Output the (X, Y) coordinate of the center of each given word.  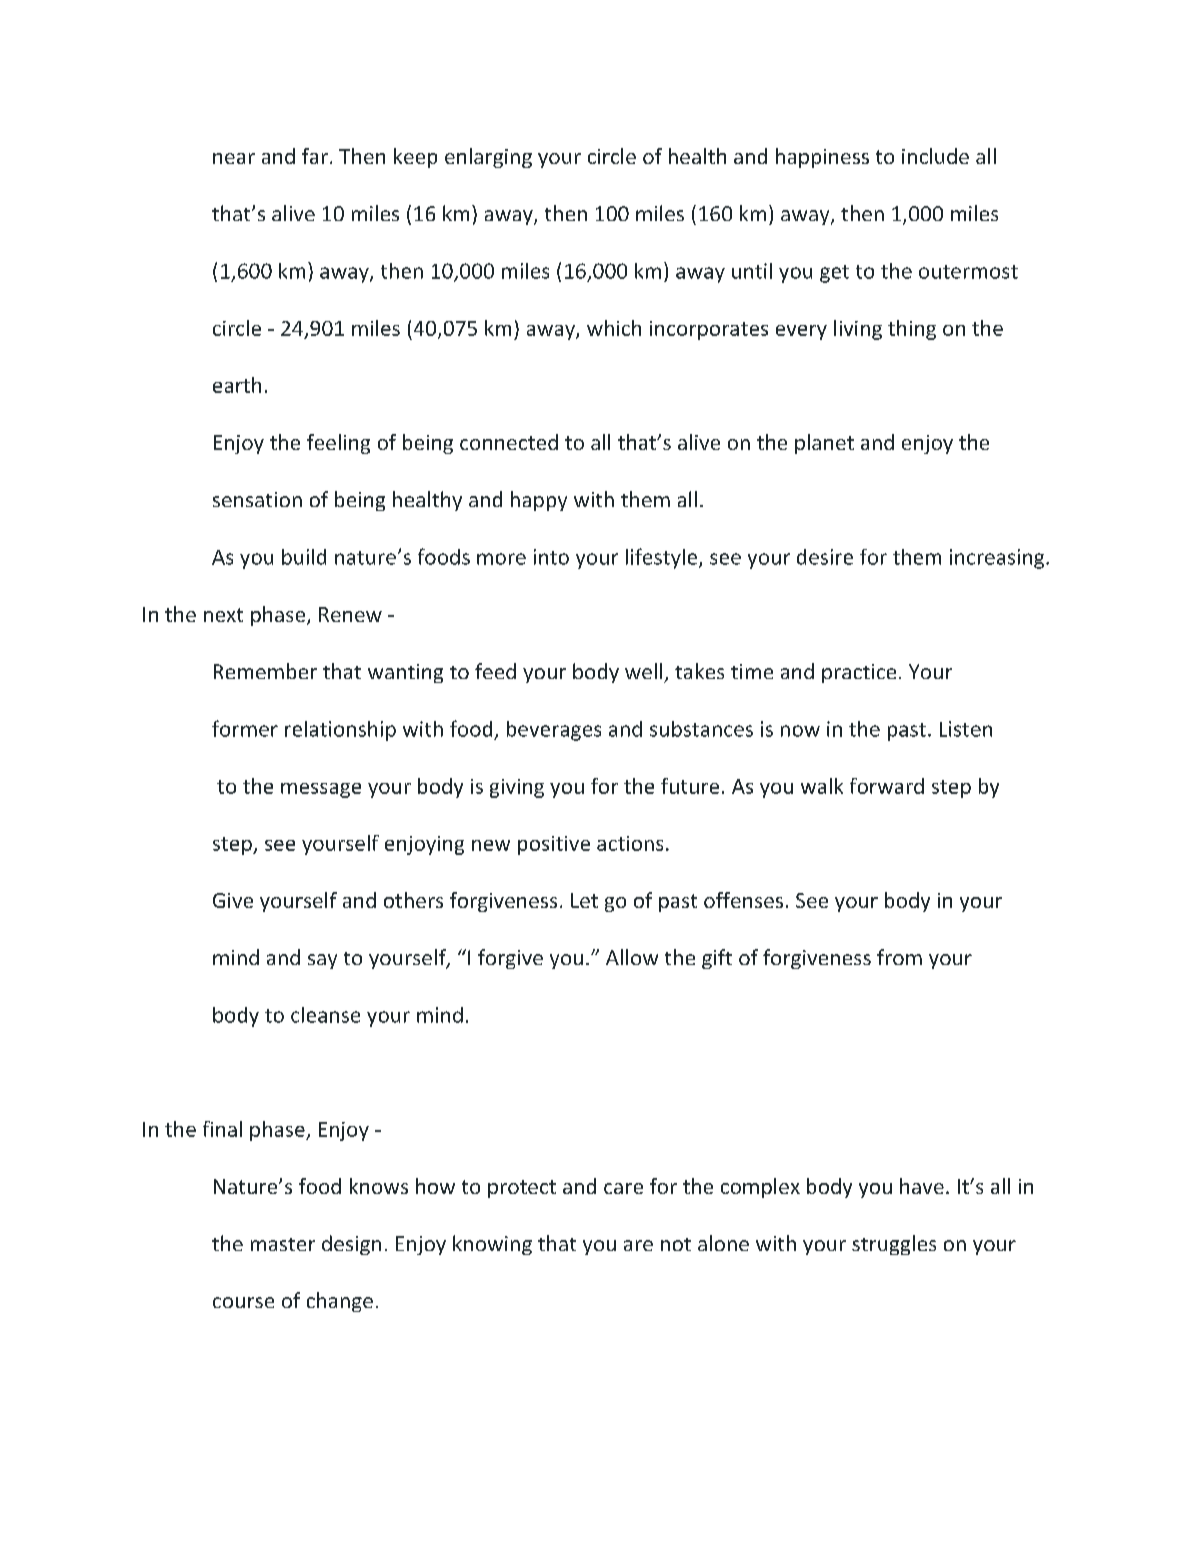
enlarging (488, 158)
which (614, 328)
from (899, 957)
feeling (338, 444)
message (321, 790)
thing (912, 330)
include (935, 156)
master (283, 1244)
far (315, 156)
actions (630, 843)
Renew (350, 614)
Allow (632, 957)
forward (887, 786)
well (643, 671)
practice (859, 673)
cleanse (325, 1015)
